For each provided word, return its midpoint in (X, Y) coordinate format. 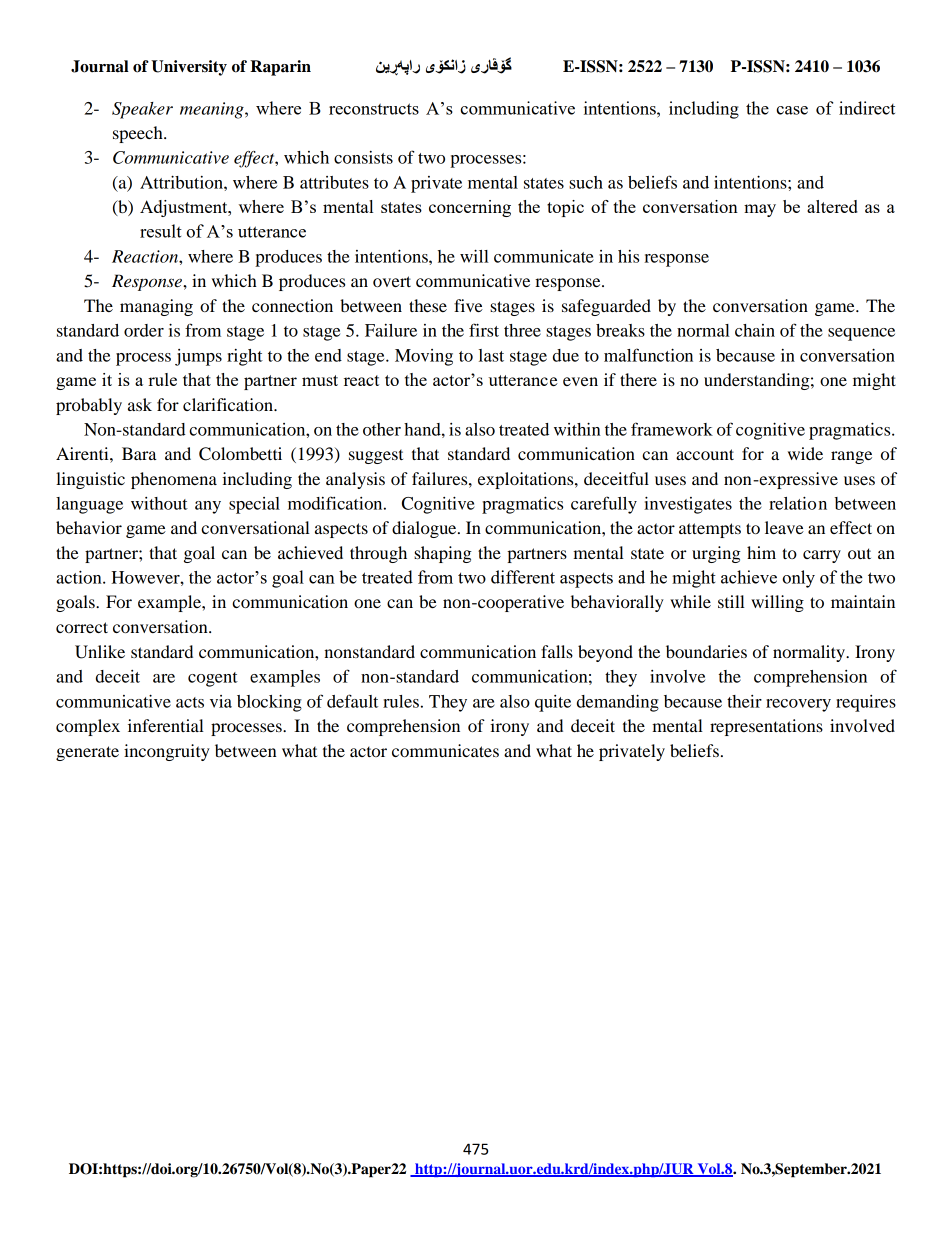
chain (755, 330)
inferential (166, 725)
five (468, 305)
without (159, 503)
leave (784, 527)
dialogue (425, 529)
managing (156, 307)
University (189, 68)
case (792, 110)
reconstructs (374, 109)
